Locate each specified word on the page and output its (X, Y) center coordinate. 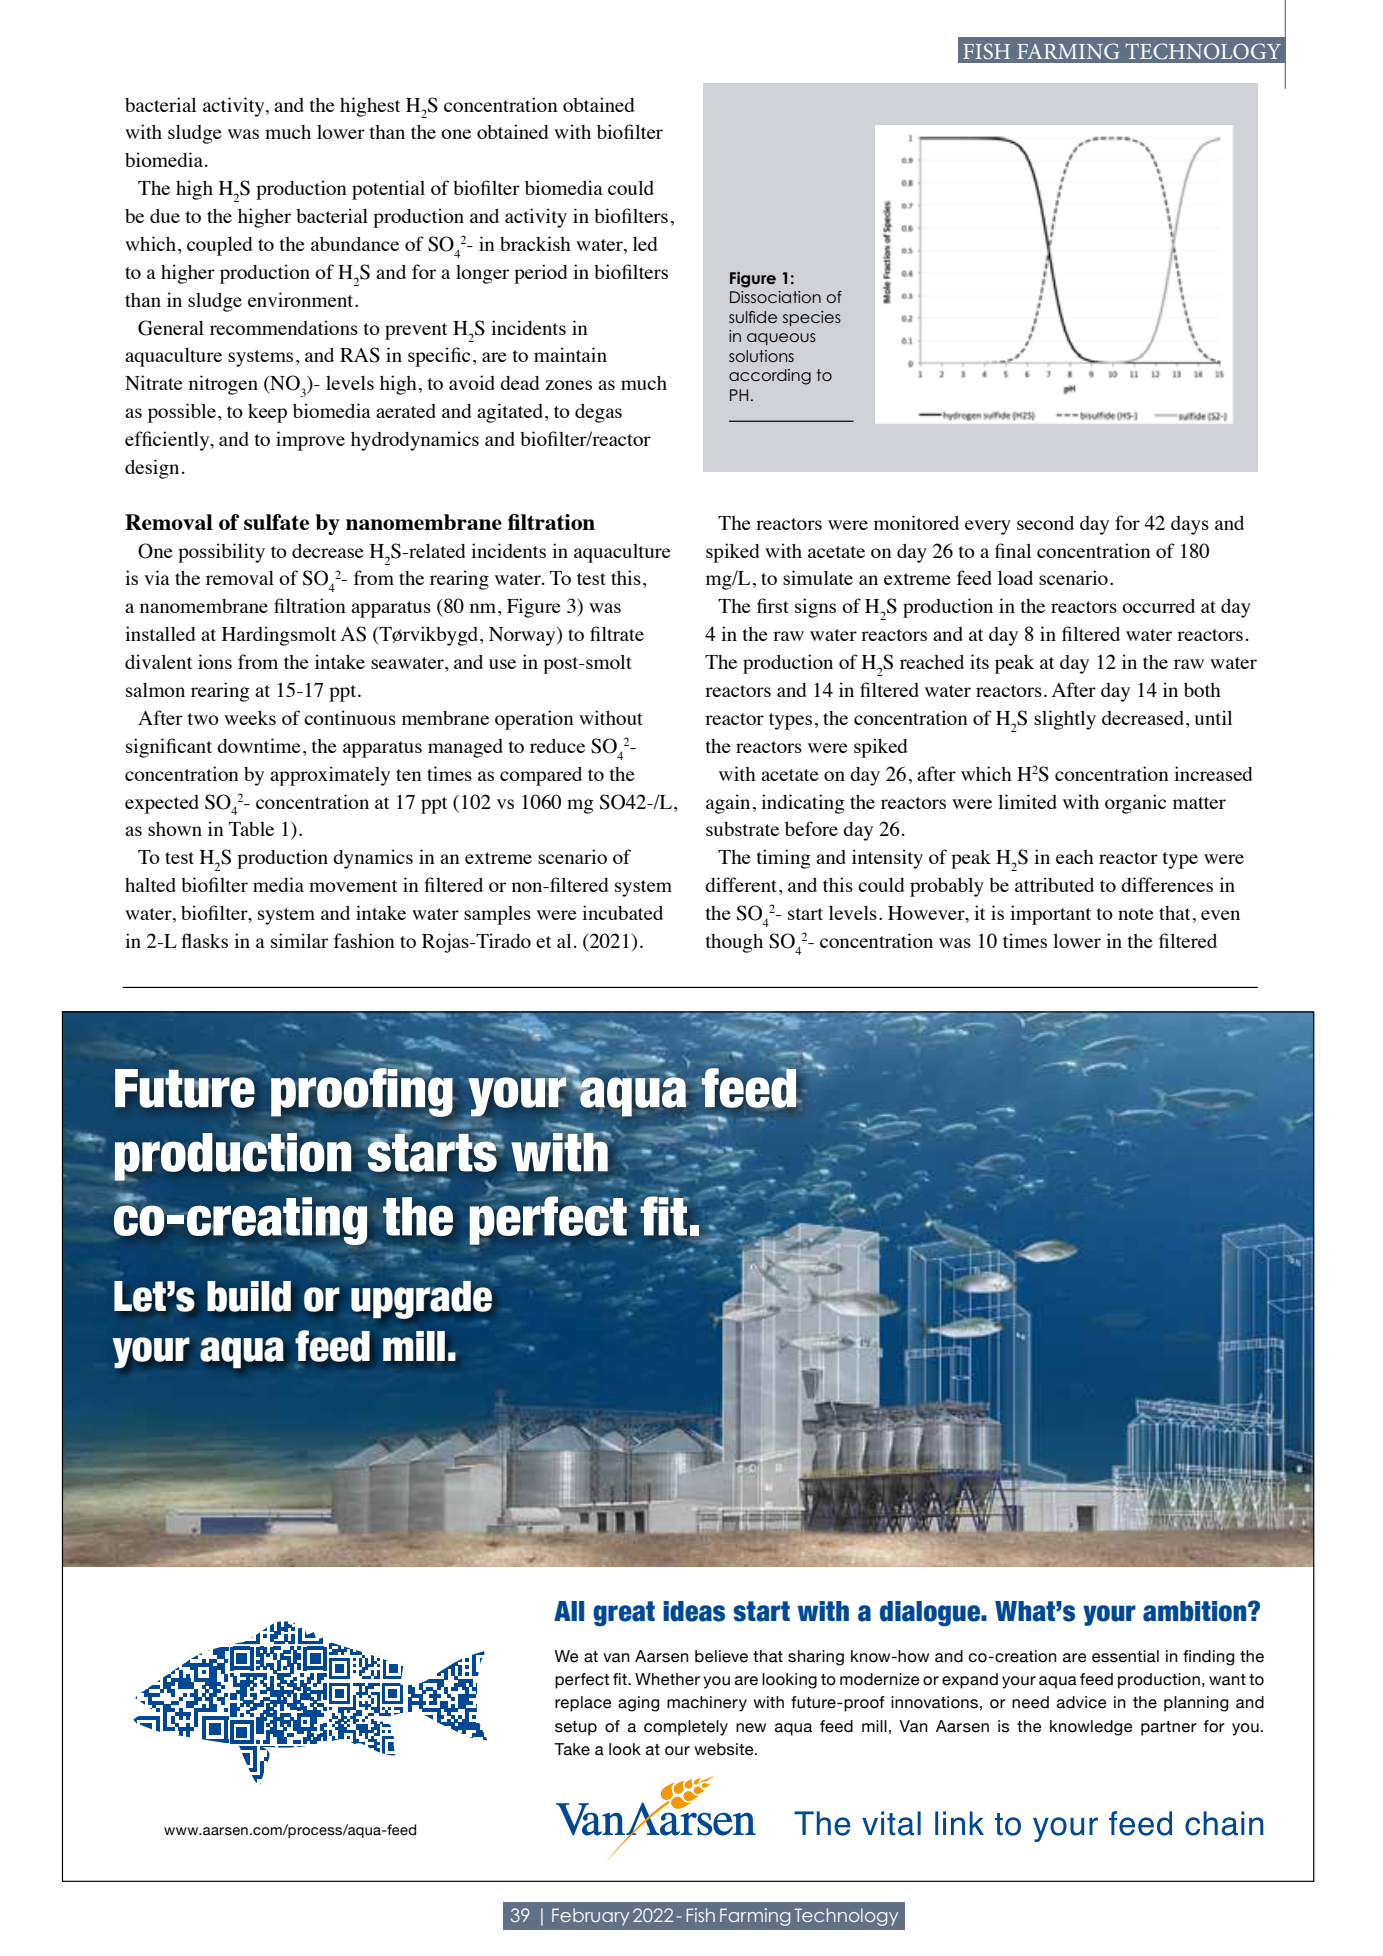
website (725, 1749)
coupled (220, 246)
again (728, 804)
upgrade (421, 1300)
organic (1135, 804)
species (812, 318)
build (249, 1296)
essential (1125, 1656)
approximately (330, 776)
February (590, 1917)
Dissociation (775, 297)
